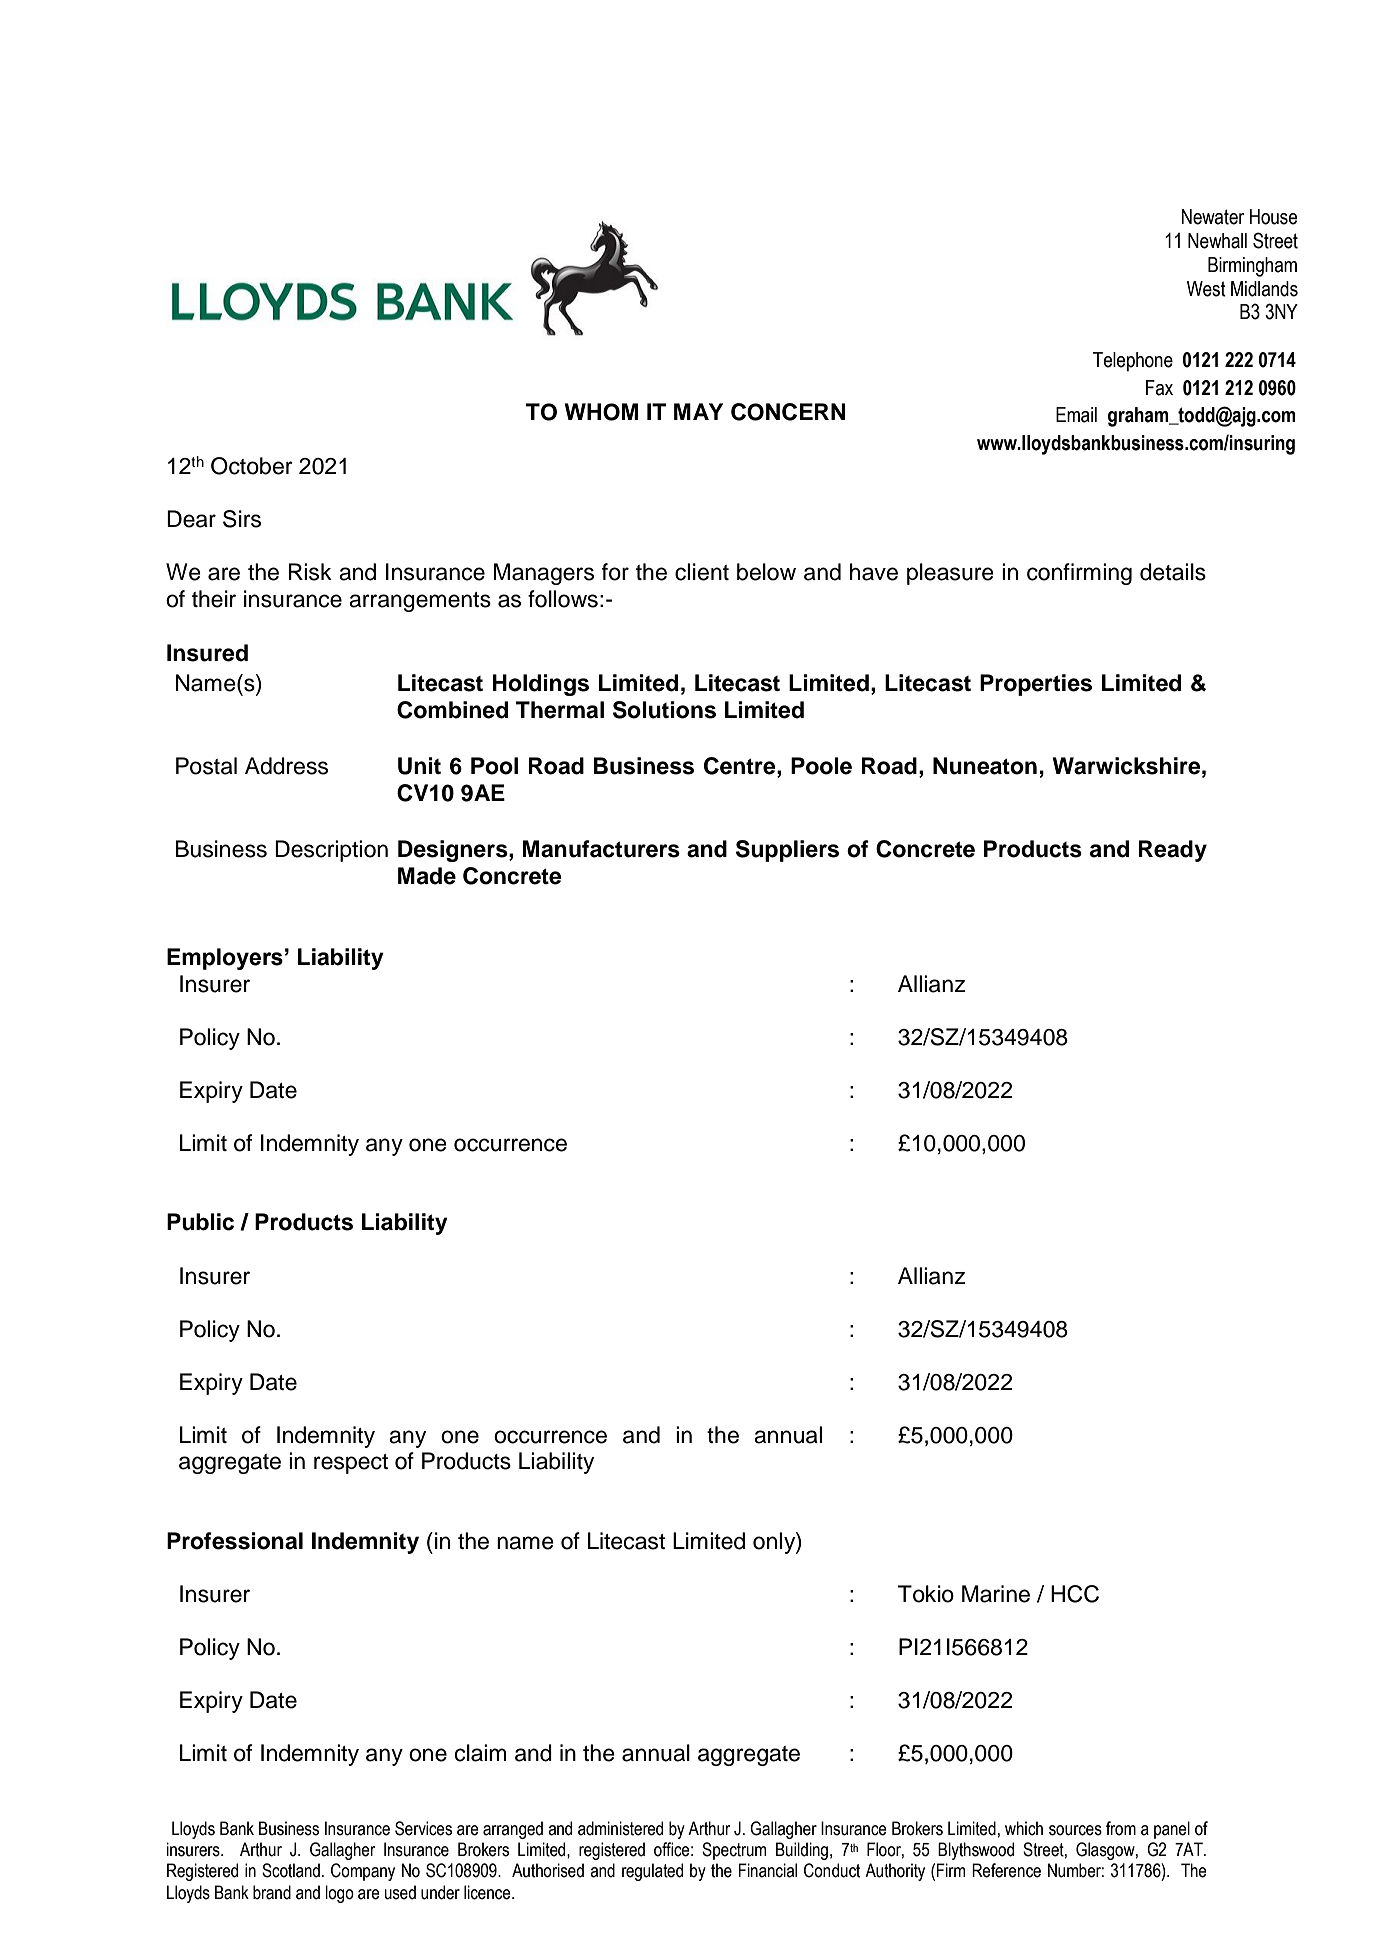 The width and height of the screenshot is (1373, 1942). What do you see at coordinates (1173, 851) in the screenshot?
I see `Ready` at bounding box center [1173, 851].
